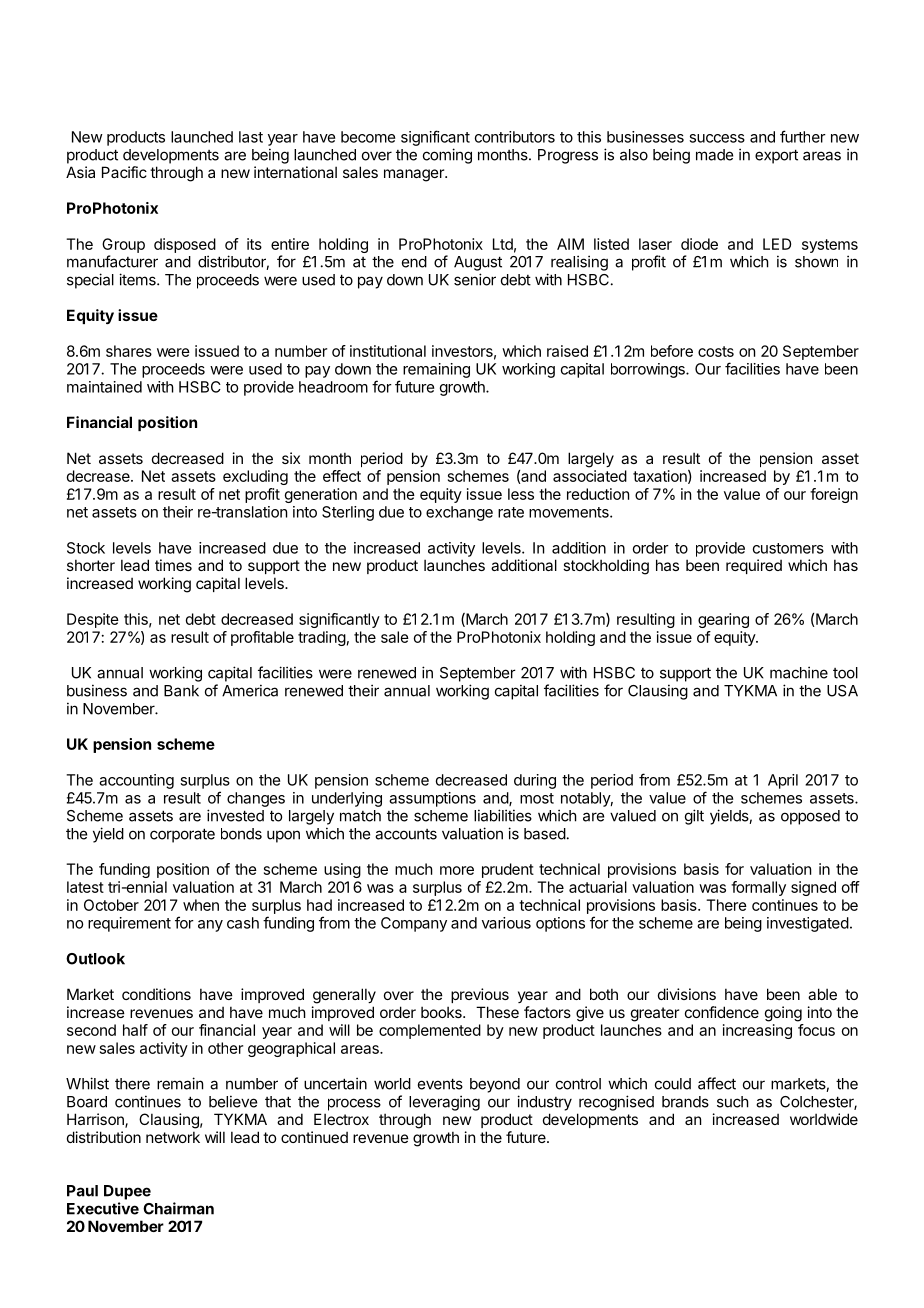 Image resolution: width=924 pixels, height=1308 pixels. Describe the element at coordinates (447, 156) in the document. I see `coming` at that location.
